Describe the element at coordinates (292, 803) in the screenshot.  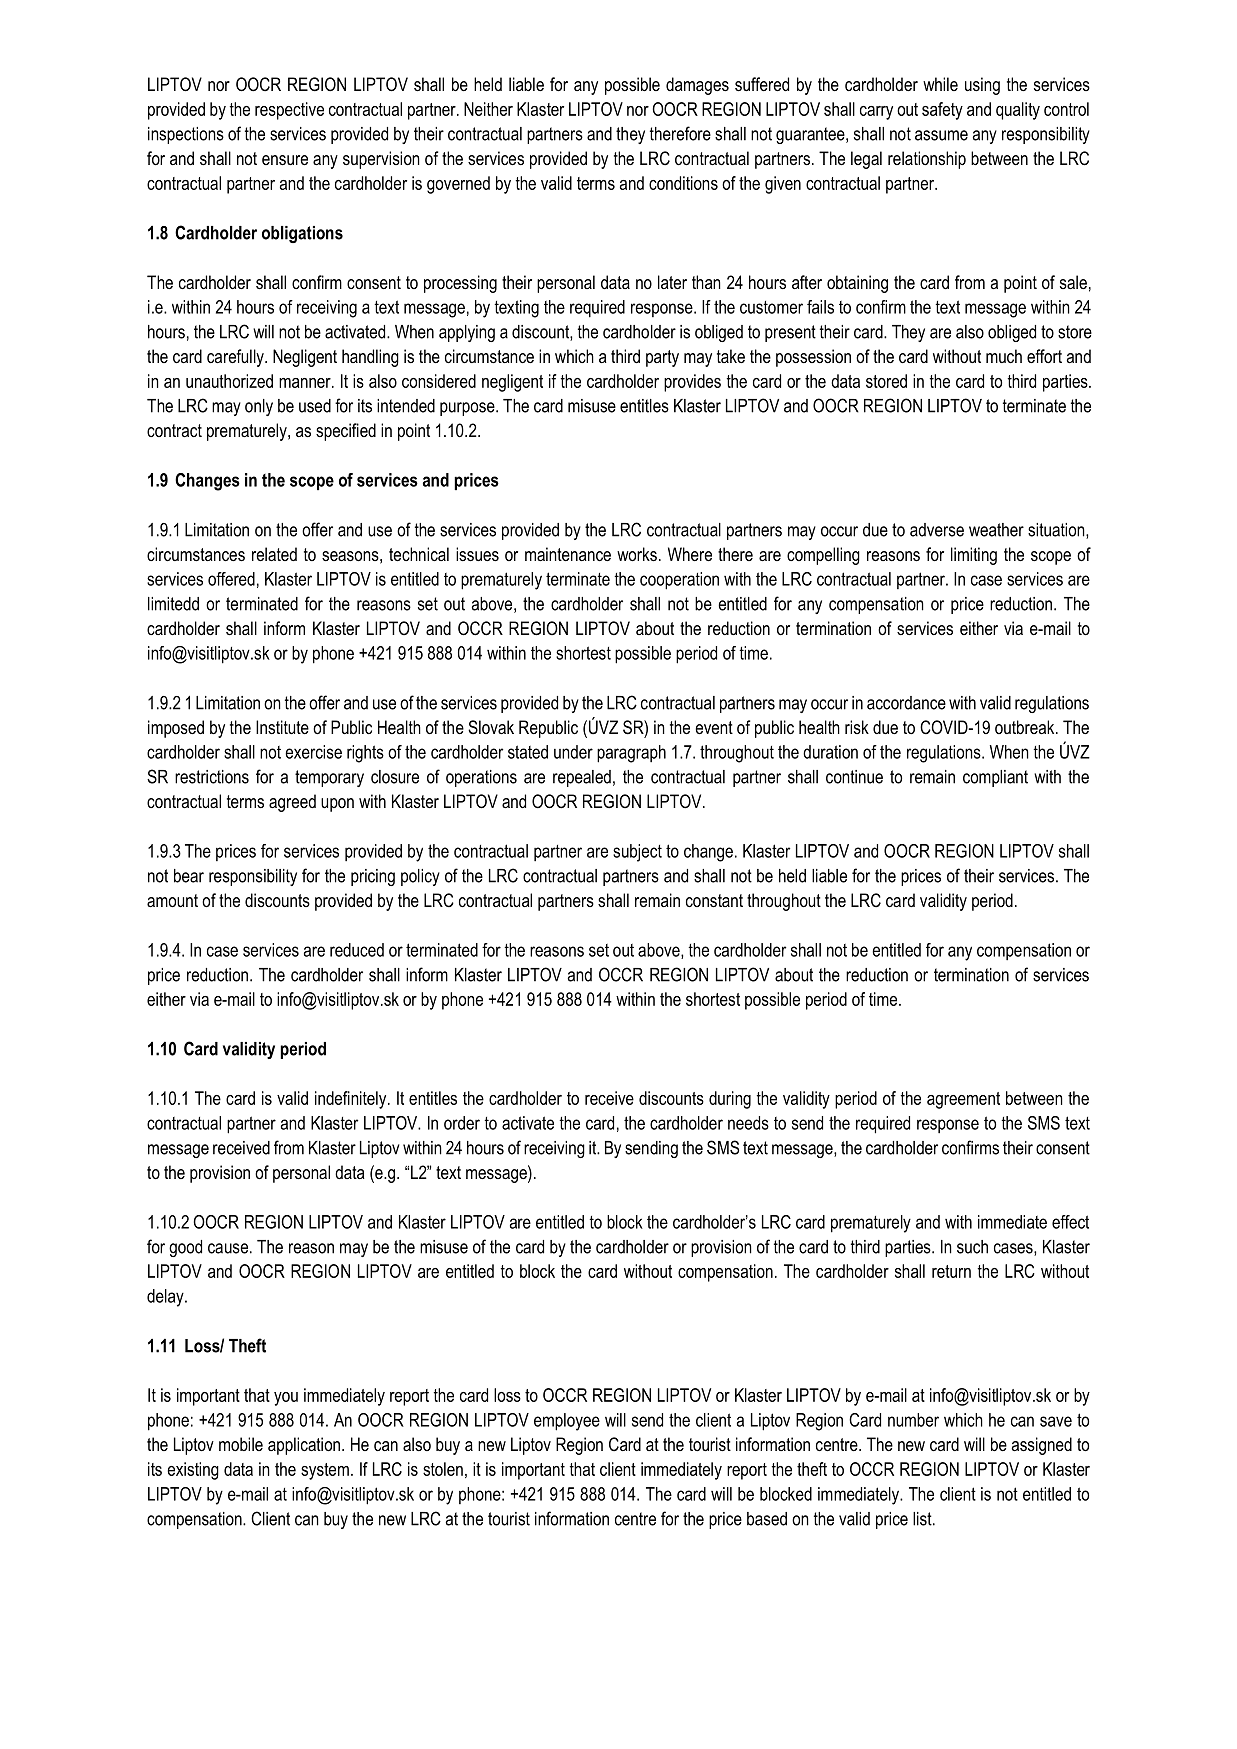
I see `agreed` at that location.
